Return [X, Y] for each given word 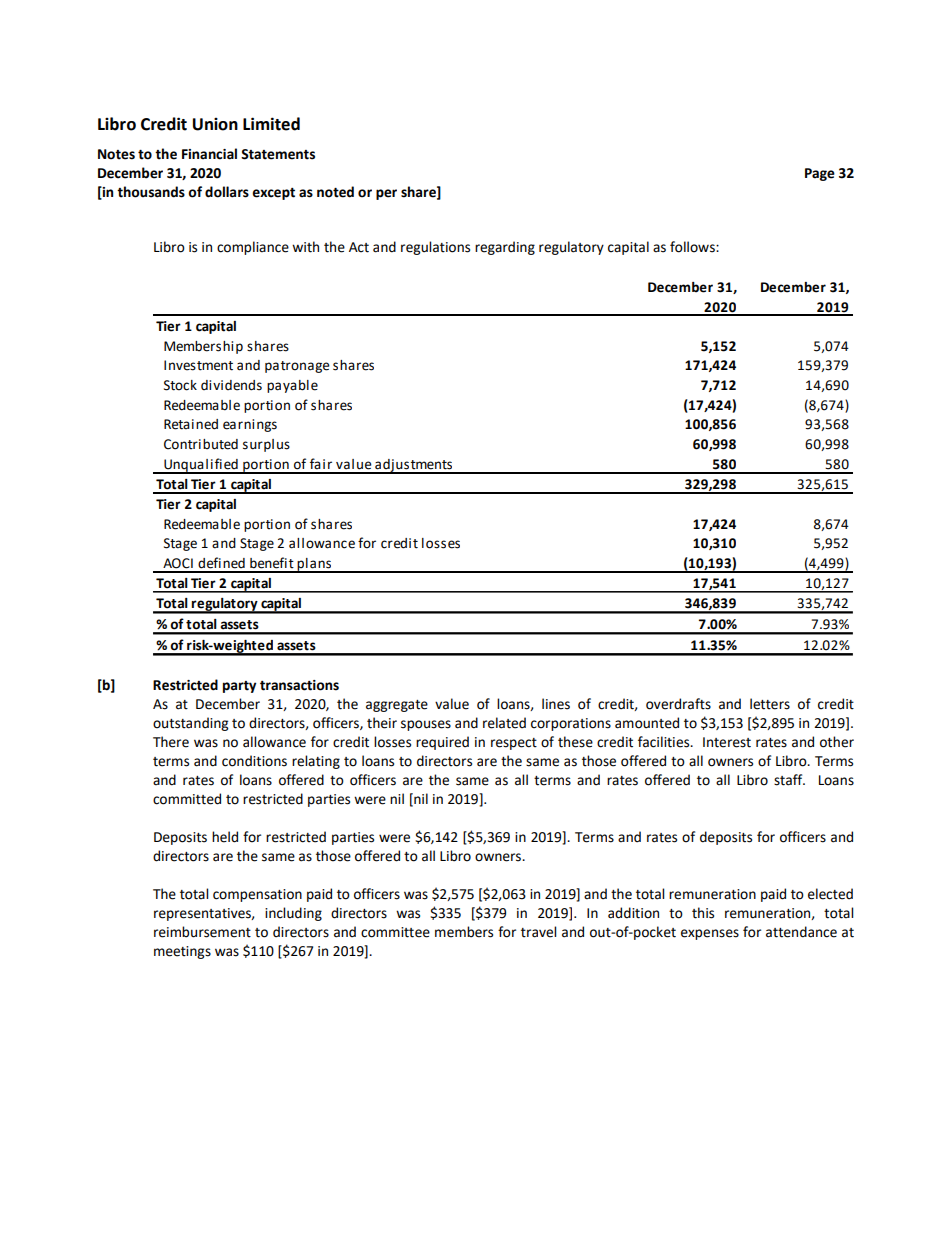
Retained [191, 424]
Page [820, 174]
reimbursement [202, 932]
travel [538, 932]
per [386, 194]
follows [693, 247]
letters [770, 704]
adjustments [414, 466]
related [504, 723]
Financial [209, 154]
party [239, 687]
